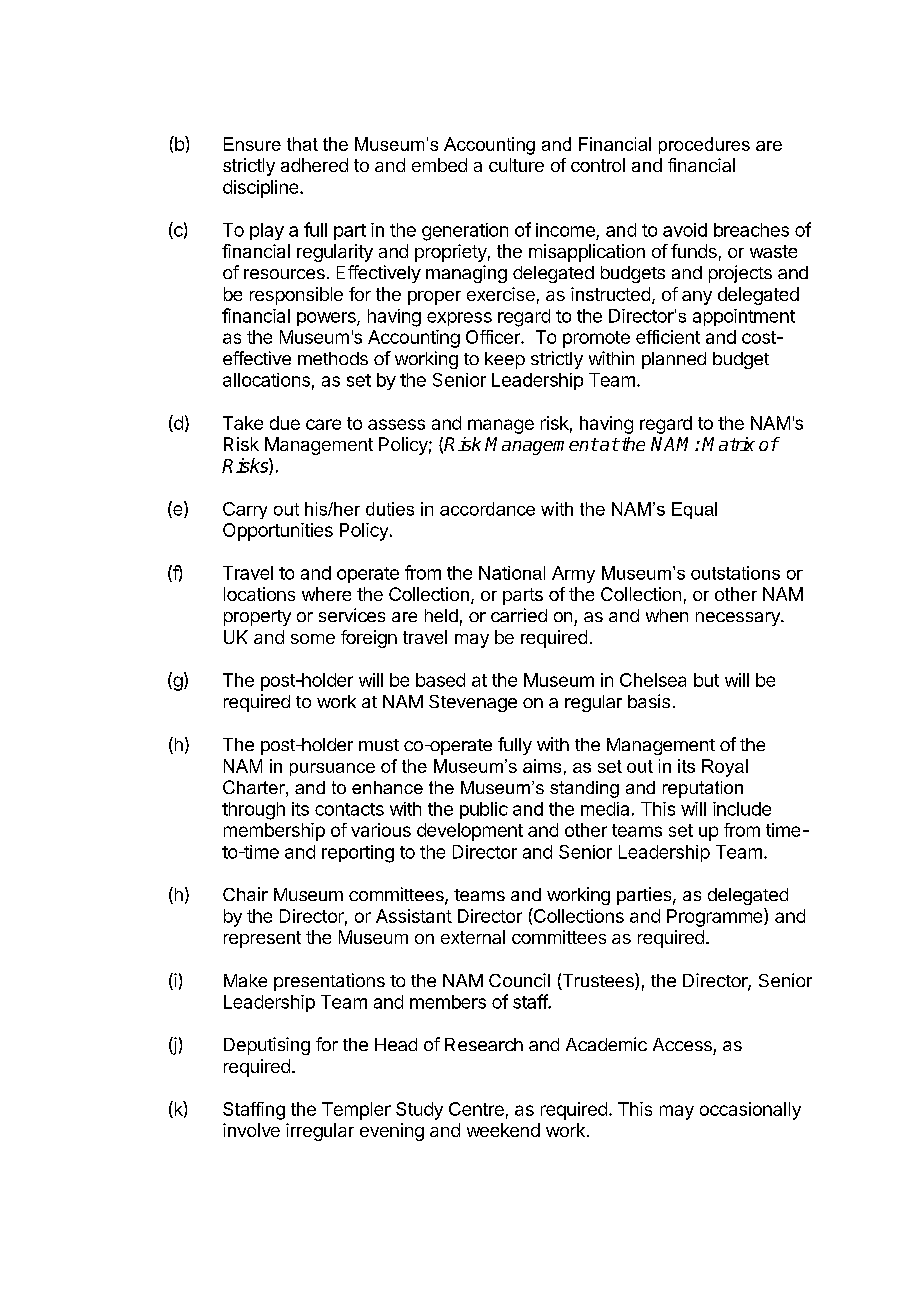  What do you see at coordinates (278, 532) in the screenshot?
I see `Opportunities` at bounding box center [278, 532].
